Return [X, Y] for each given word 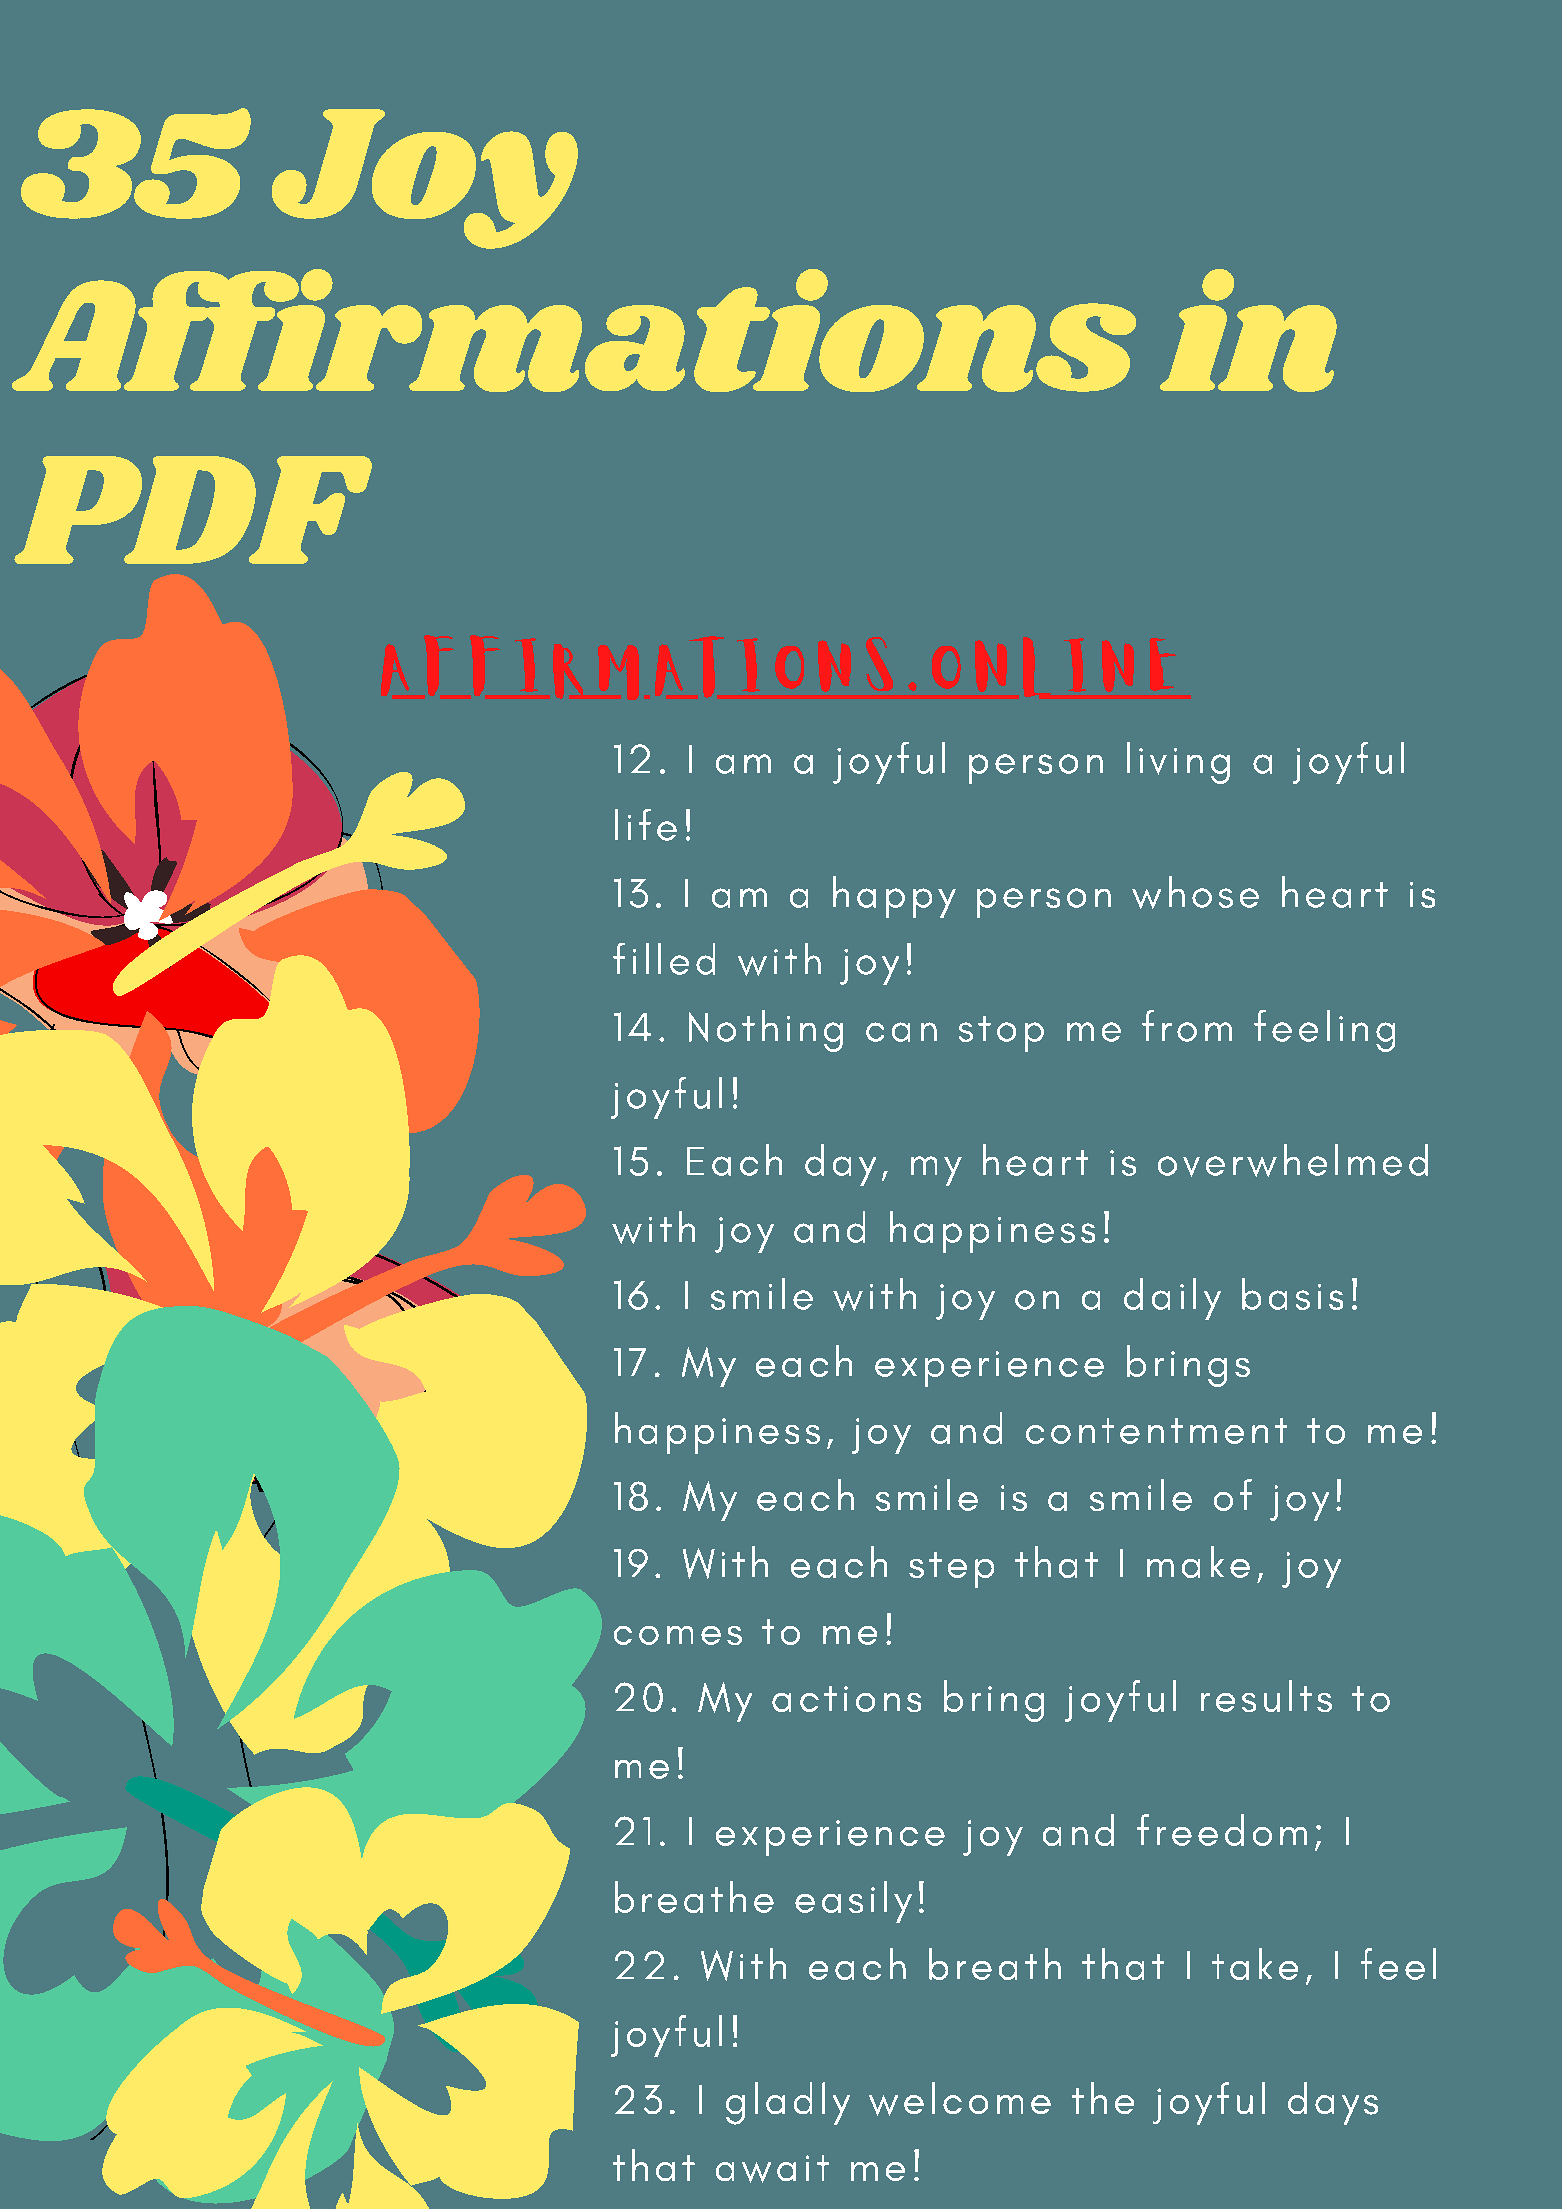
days [1333, 2103]
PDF [193, 510]
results [1266, 1696]
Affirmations [574, 330]
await [772, 2169]
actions [846, 1699]
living [1178, 763]
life [646, 825]
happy [894, 897]
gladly [788, 2103]
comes [678, 1635]
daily [1172, 1299]
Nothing [766, 1031]
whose [1195, 892]
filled [664, 959]
